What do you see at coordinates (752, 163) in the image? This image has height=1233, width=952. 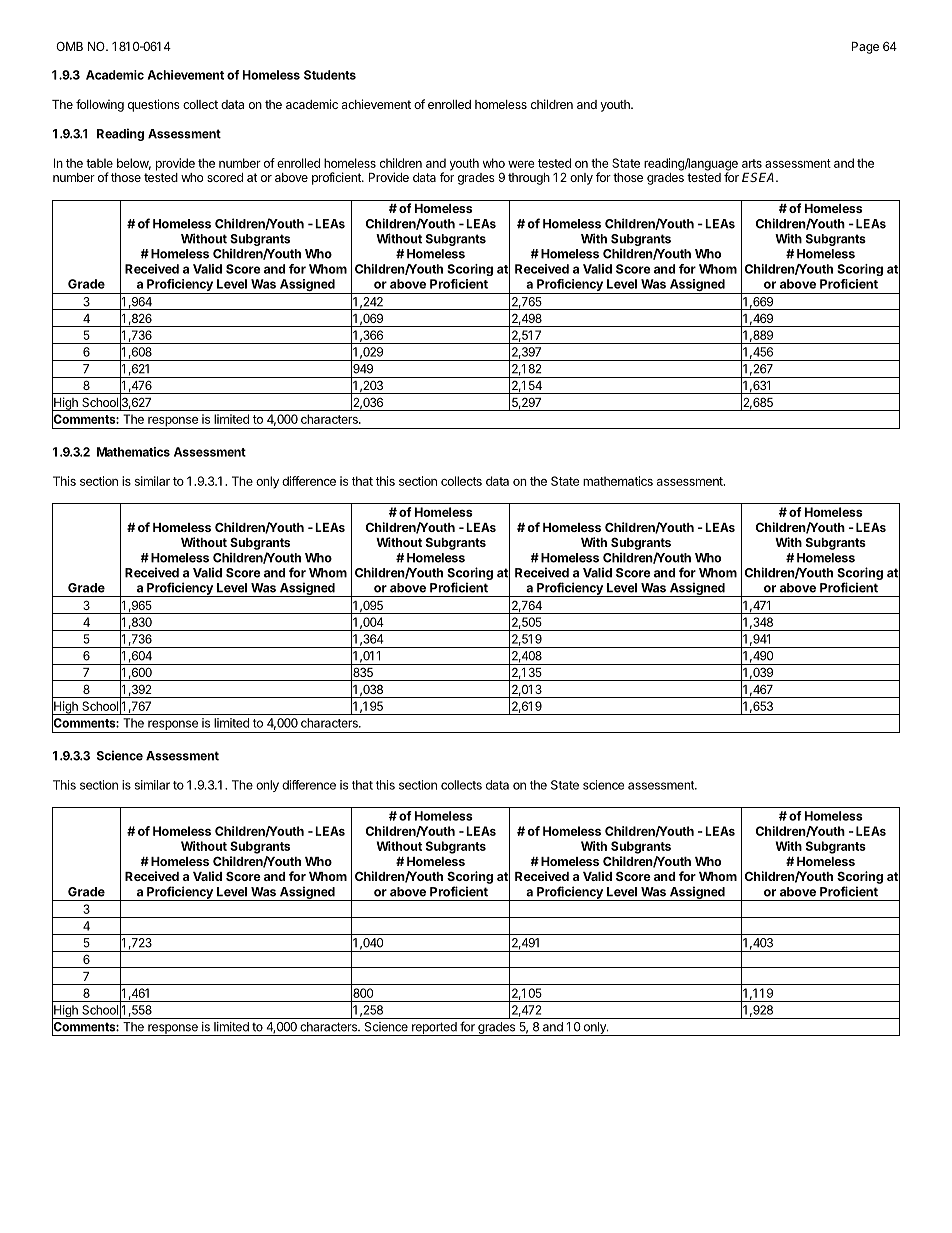 I see `arts` at bounding box center [752, 163].
